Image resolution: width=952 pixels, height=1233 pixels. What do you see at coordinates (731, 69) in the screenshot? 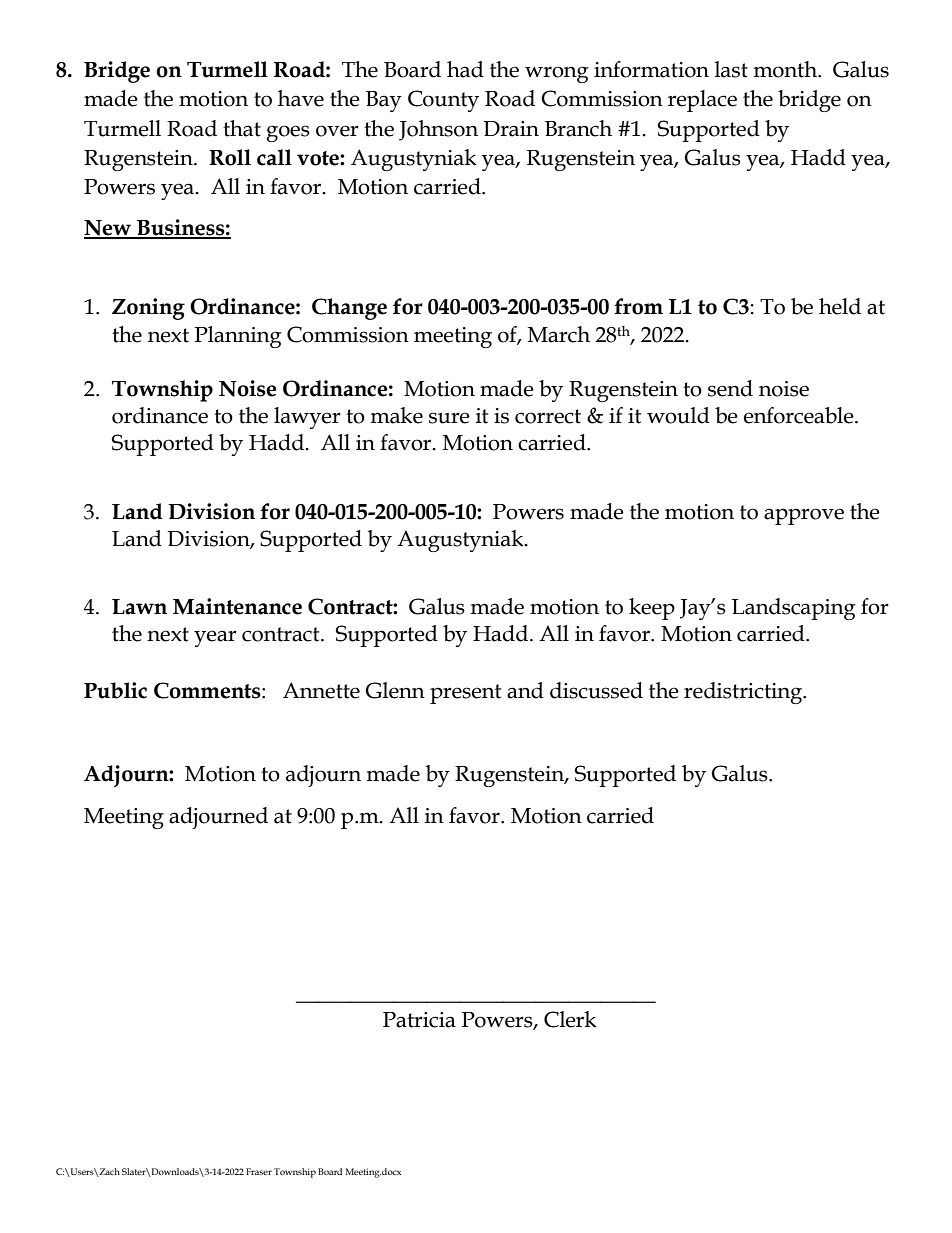
I see `last` at bounding box center [731, 69].
